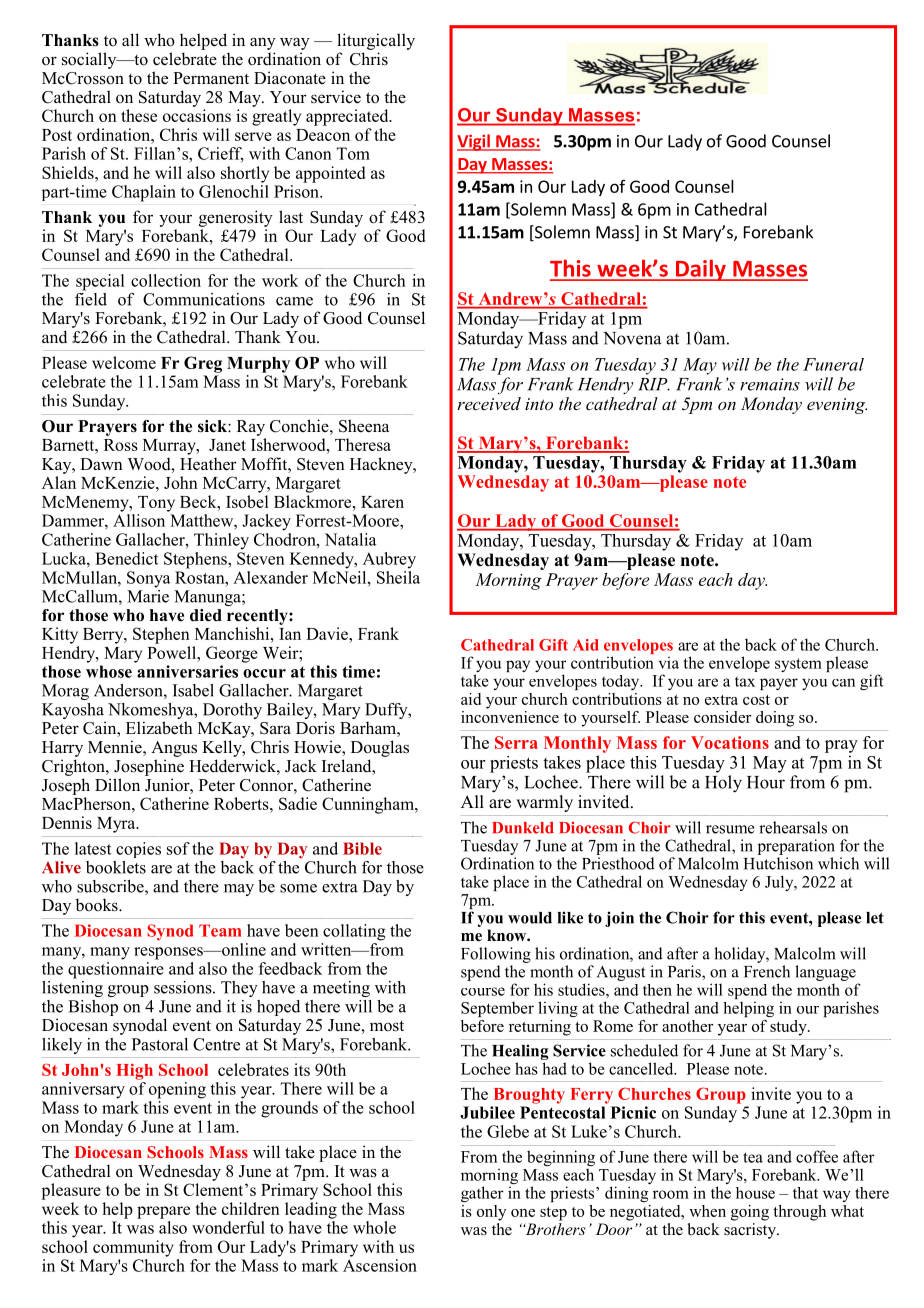 This page has height=1308, width=924. I want to click on anniversaries, so click(187, 671).
